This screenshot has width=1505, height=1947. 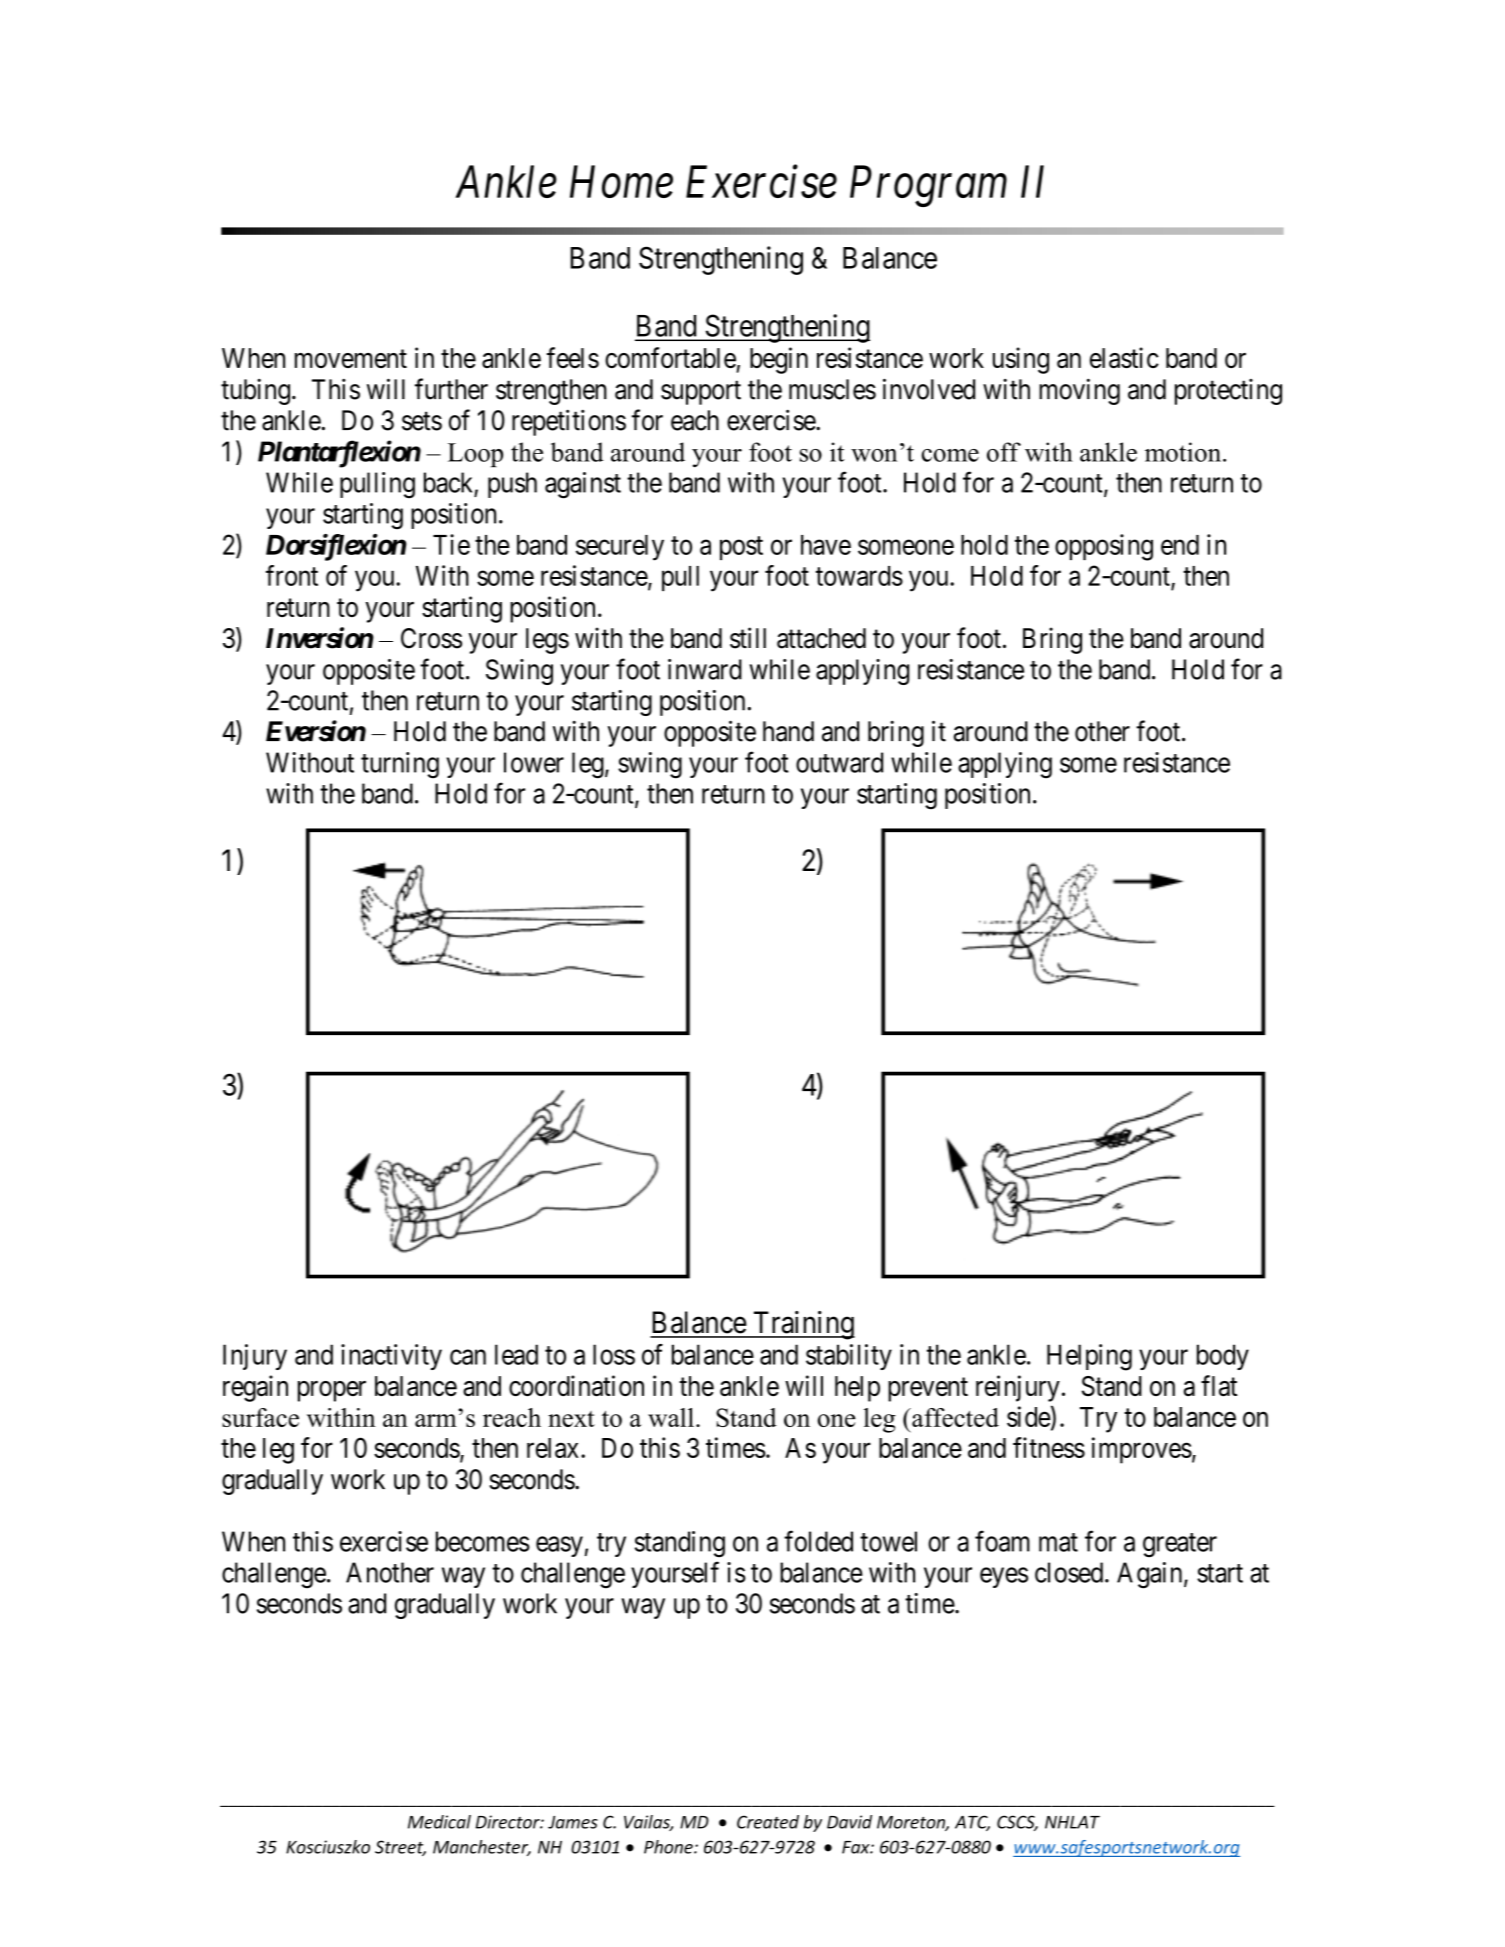 What do you see at coordinates (748, 638) in the screenshot?
I see `still` at bounding box center [748, 638].
